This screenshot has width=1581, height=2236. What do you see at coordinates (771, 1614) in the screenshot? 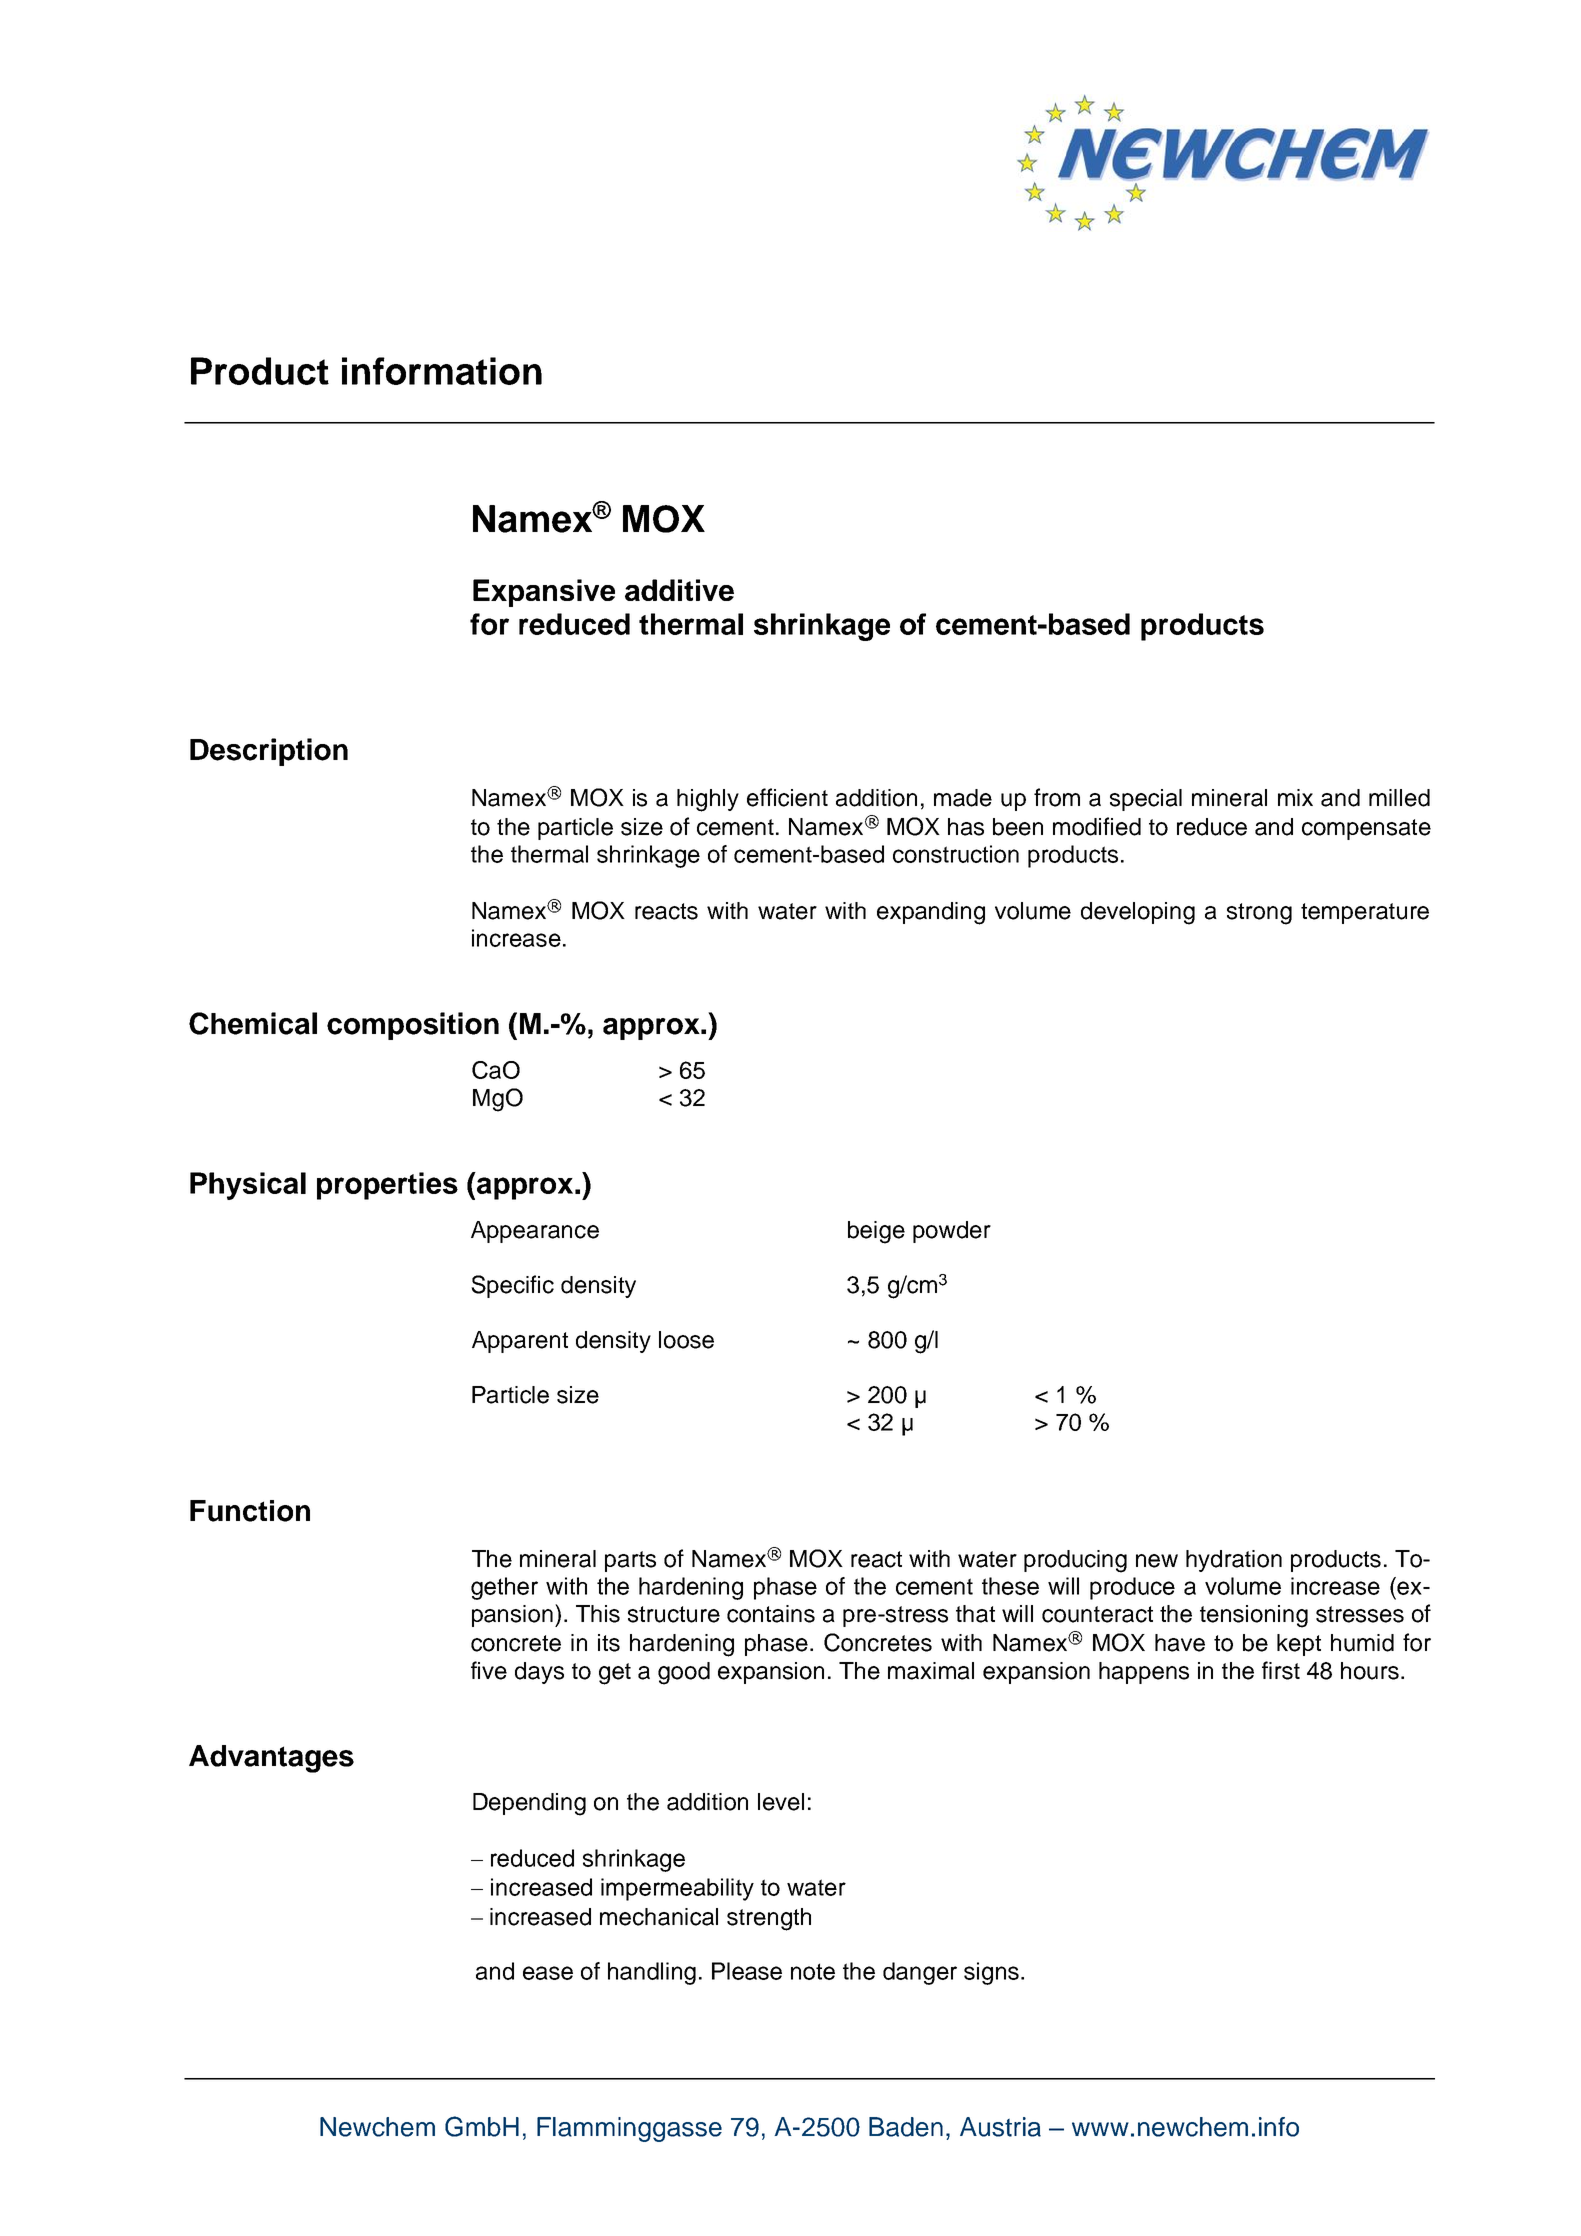
I see `contains` at bounding box center [771, 1614].
